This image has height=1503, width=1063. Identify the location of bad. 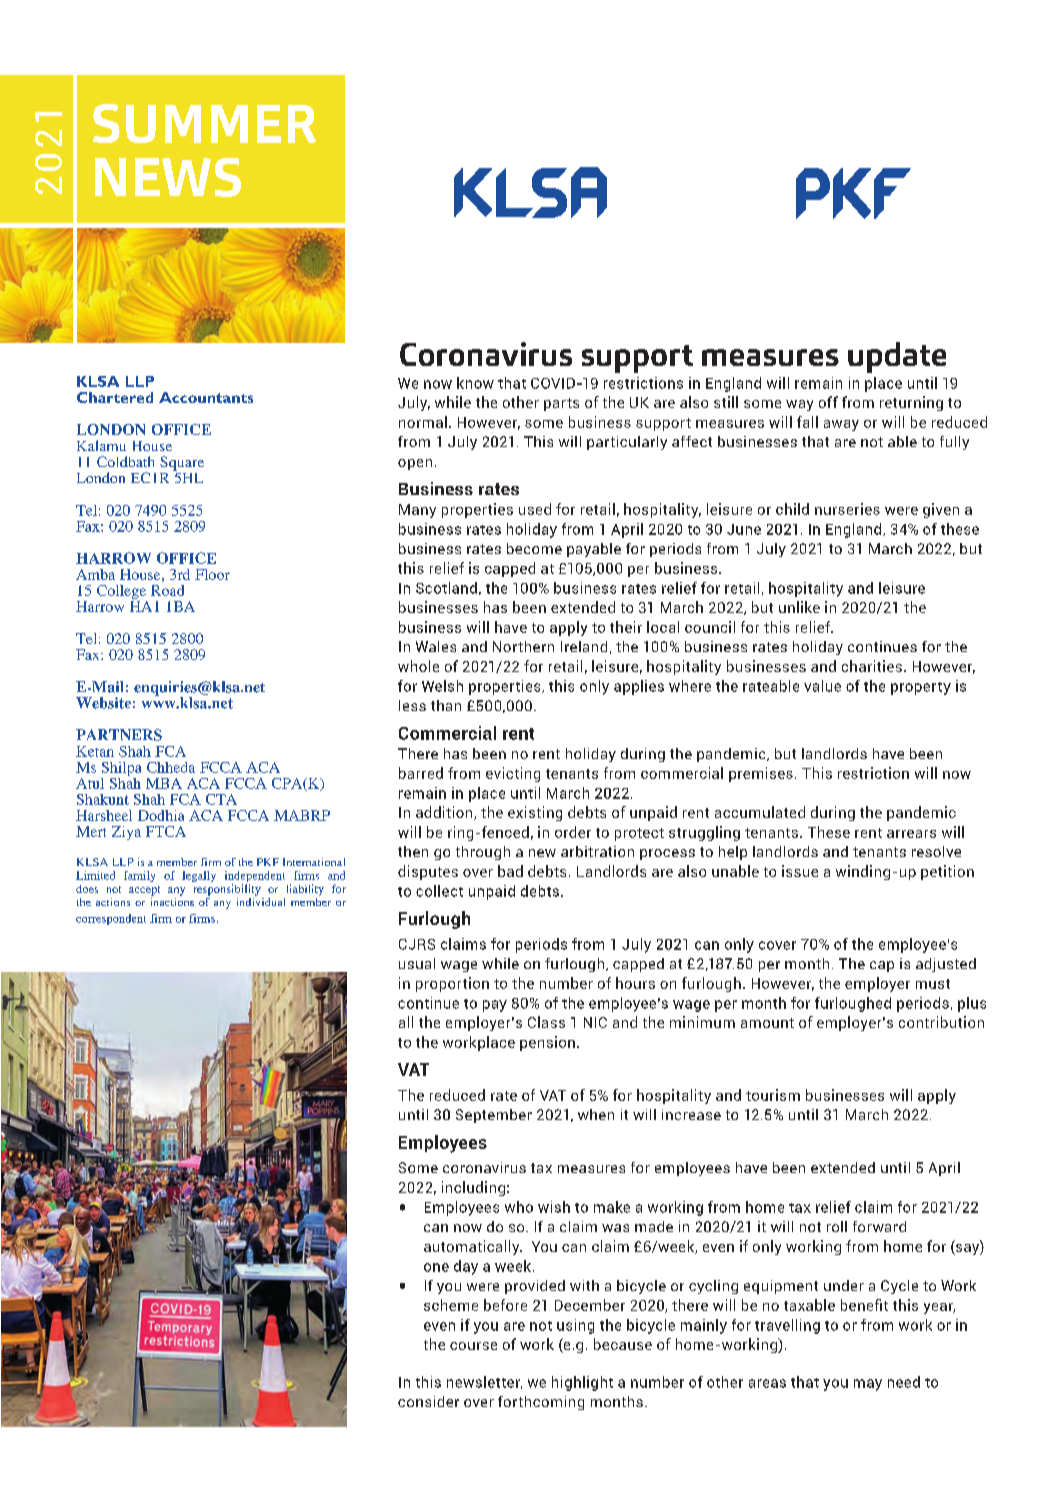
(510, 871).
